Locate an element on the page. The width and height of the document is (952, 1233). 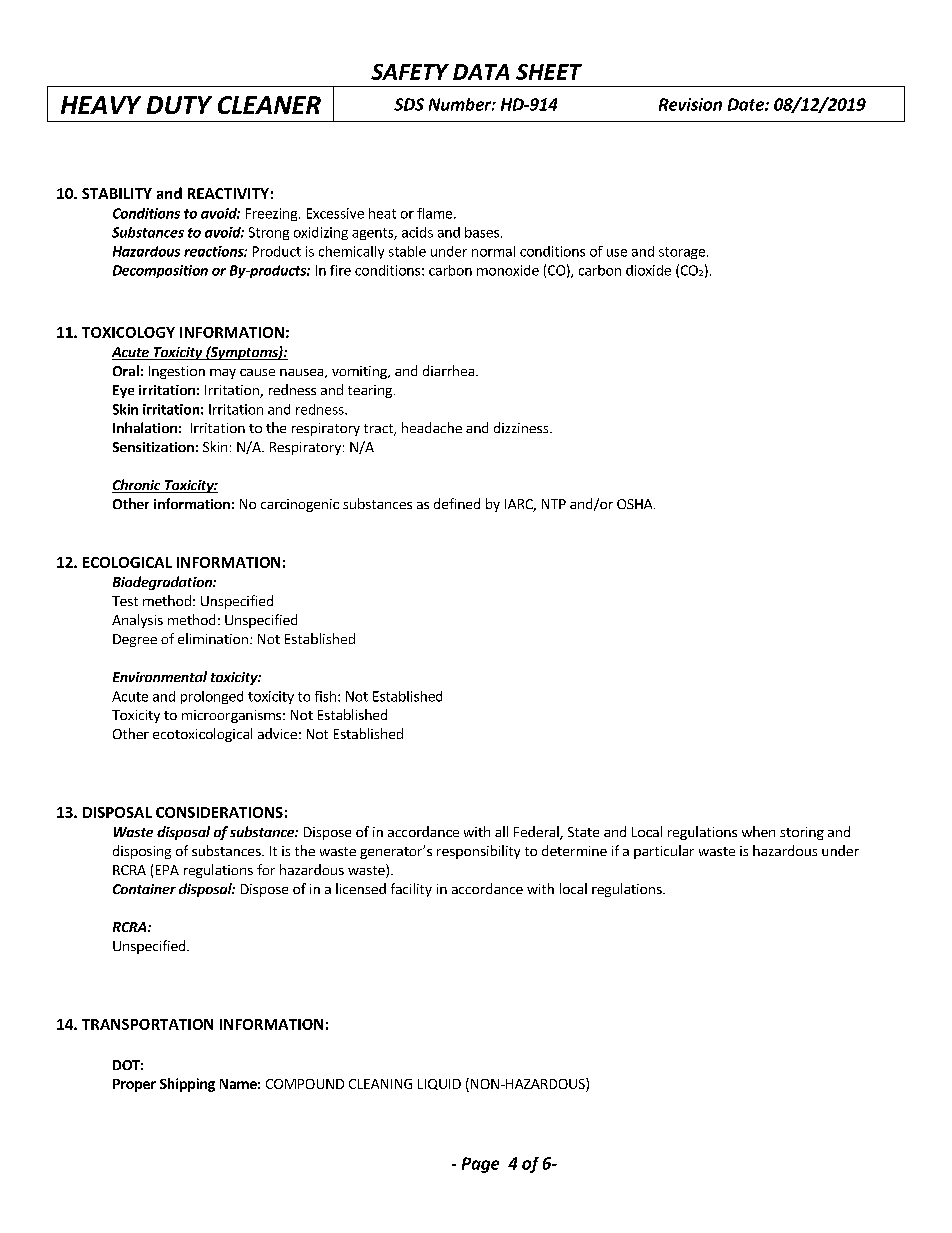
OSHA is located at coordinates (636, 504).
